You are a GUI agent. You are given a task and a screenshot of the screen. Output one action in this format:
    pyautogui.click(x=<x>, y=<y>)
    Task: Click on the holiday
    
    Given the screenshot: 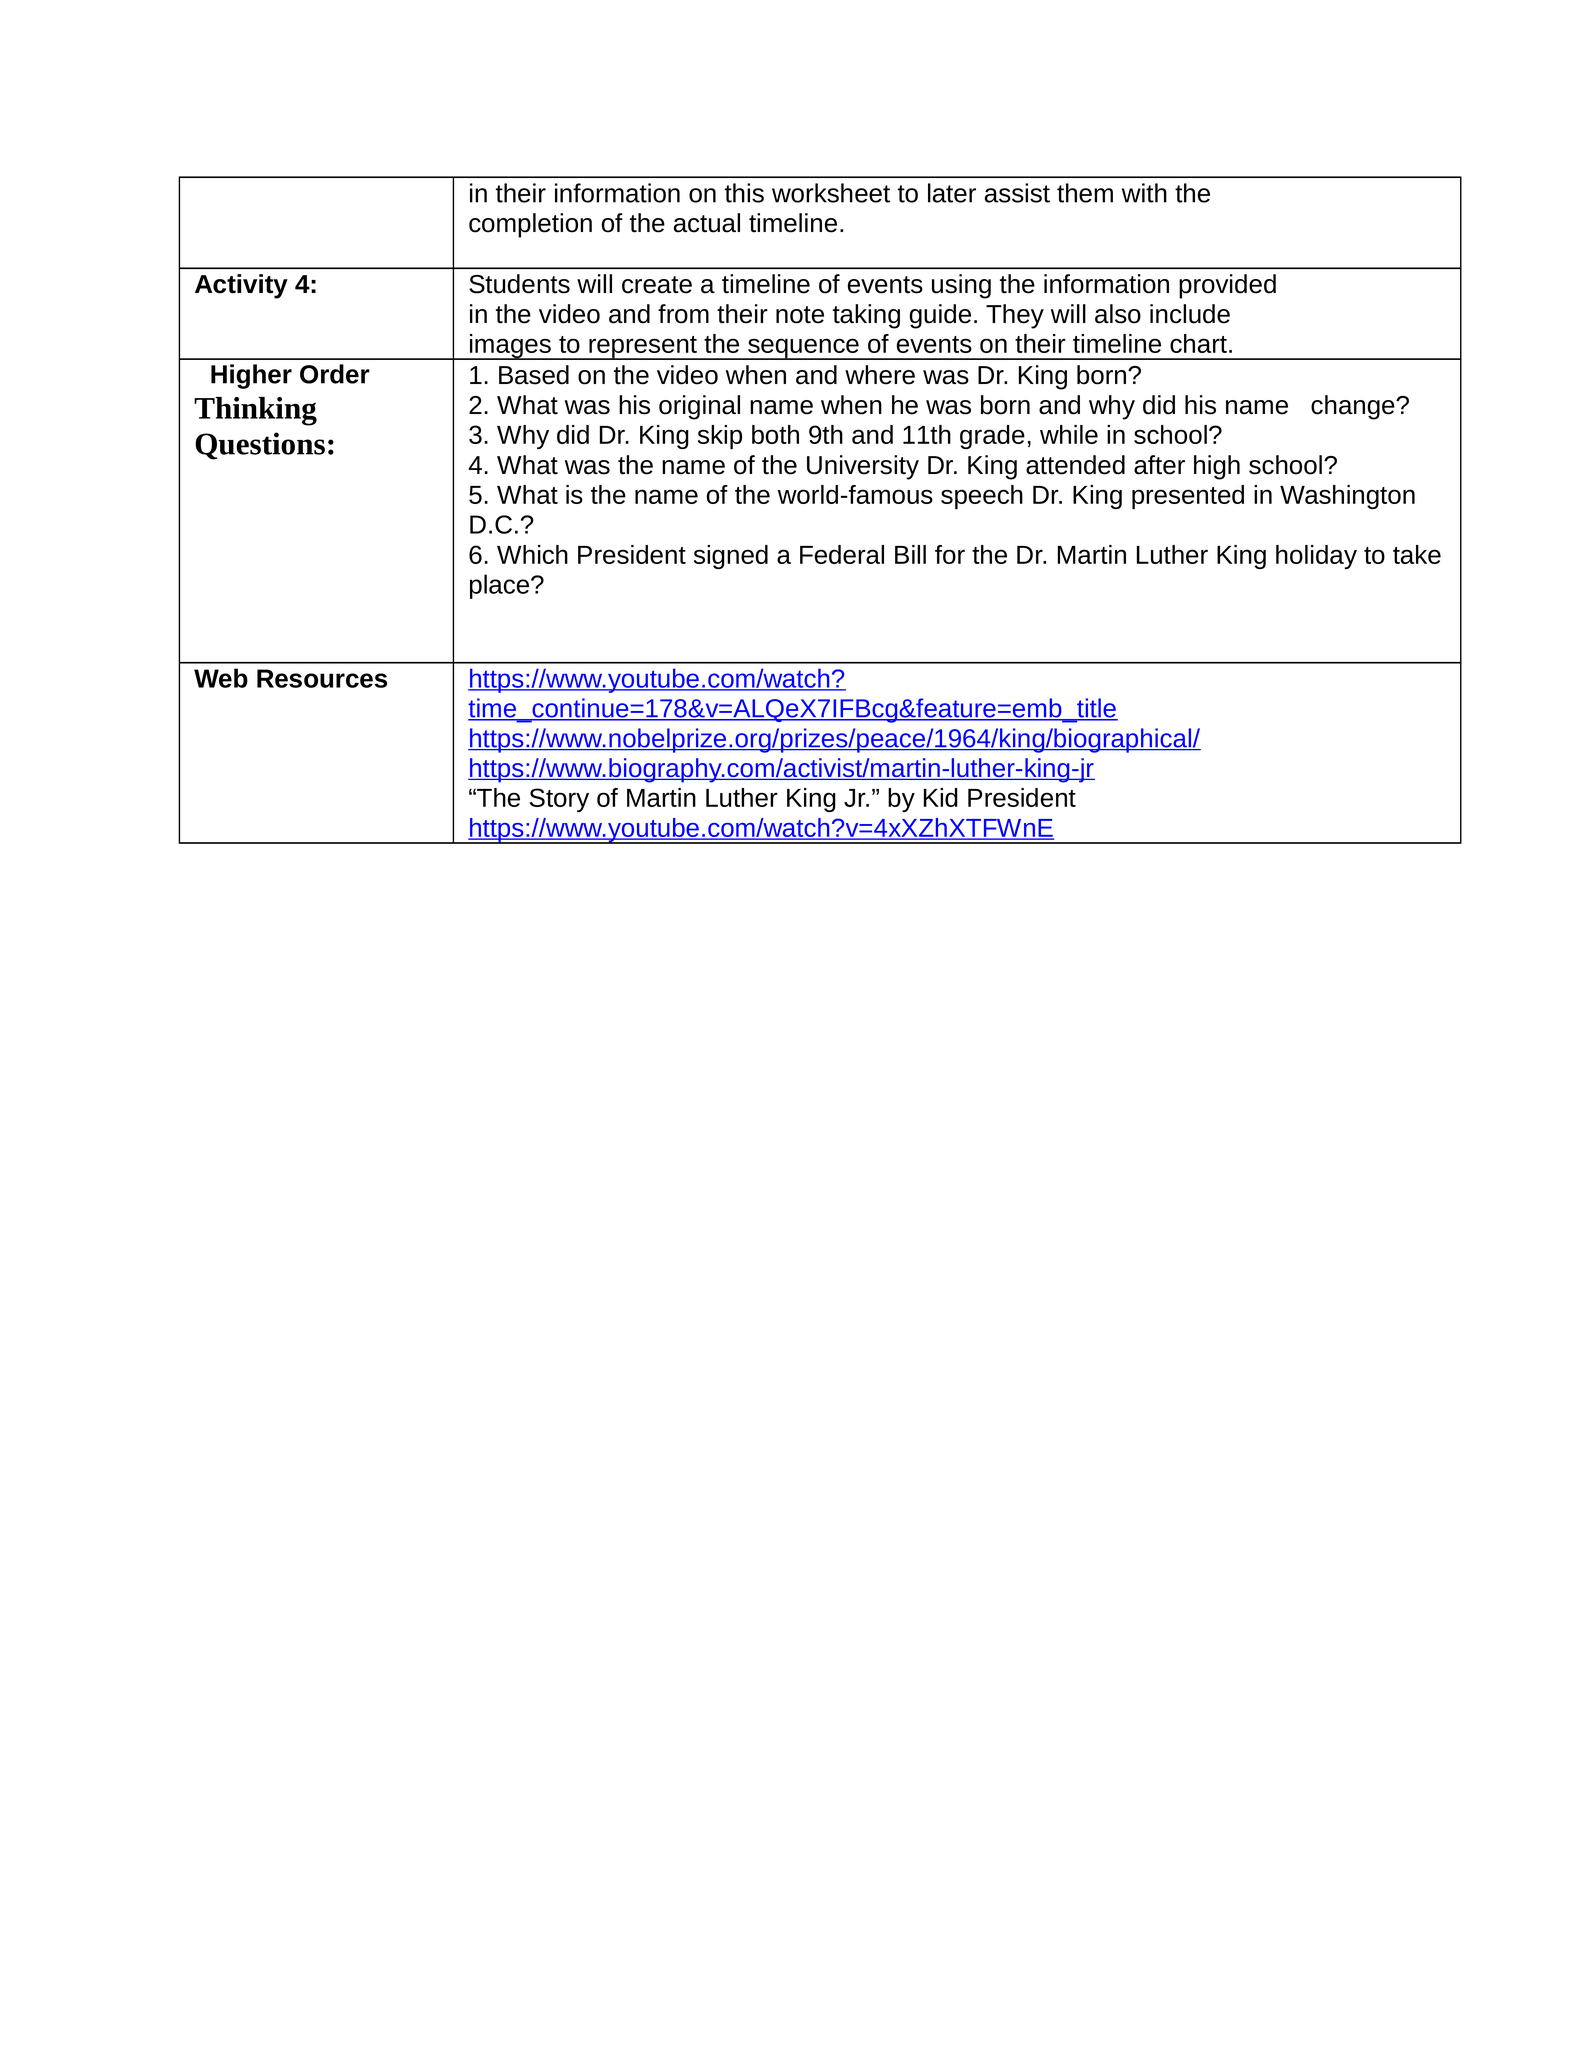 What is the action you would take?
    pyautogui.click(x=1316, y=557)
